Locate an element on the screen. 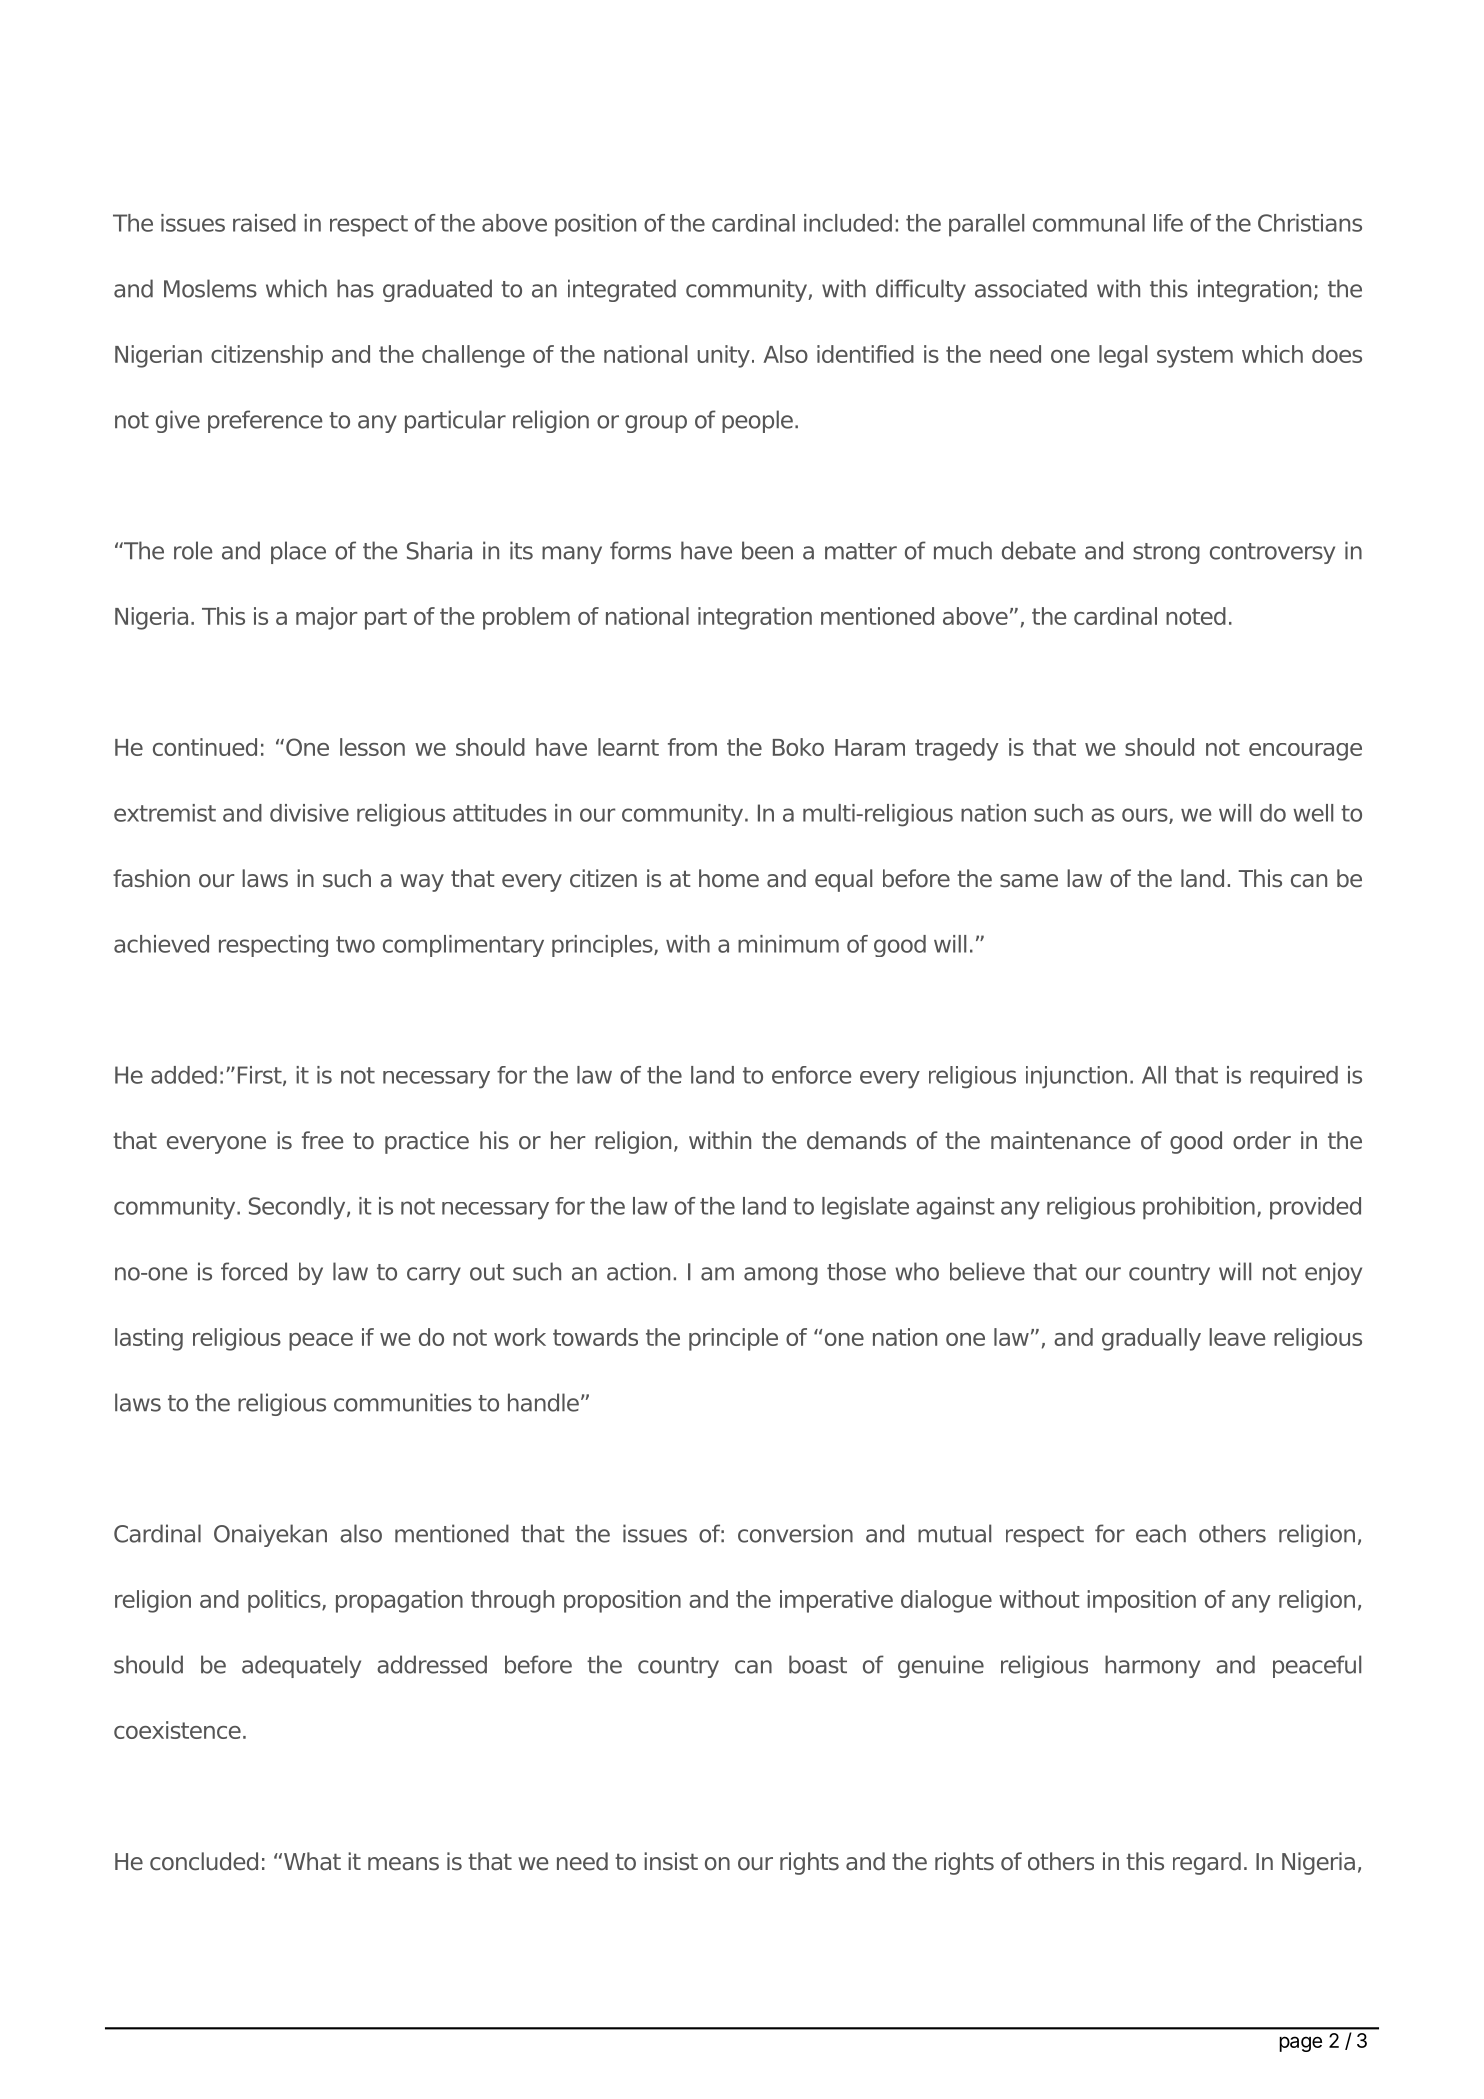 The width and height of the screenshot is (1484, 2099). integrated is located at coordinates (622, 290).
